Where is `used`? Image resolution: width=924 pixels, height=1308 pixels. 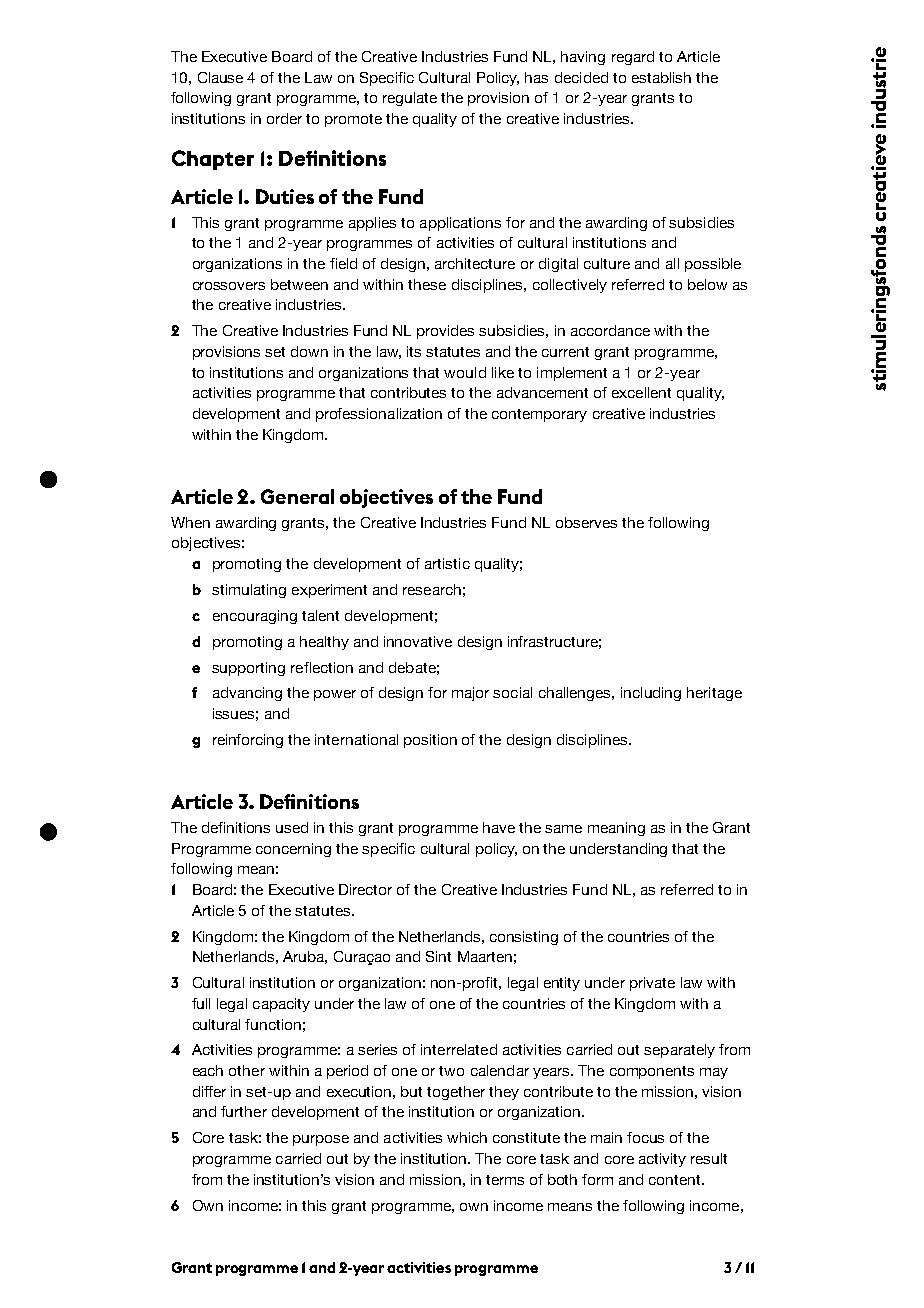
used is located at coordinates (292, 827).
